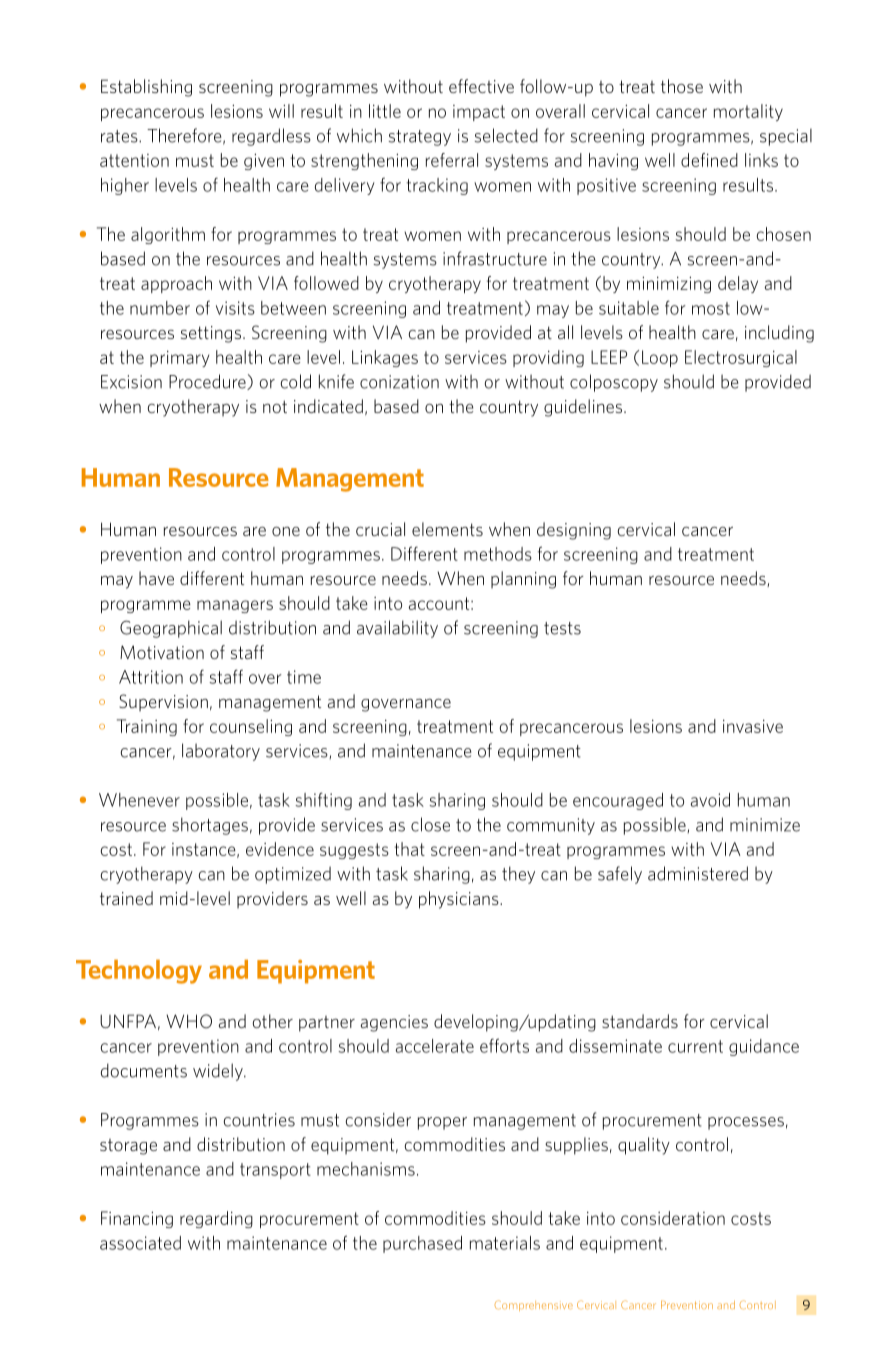 This screenshot has height=1345, width=896. I want to click on purchased, so click(422, 1244).
